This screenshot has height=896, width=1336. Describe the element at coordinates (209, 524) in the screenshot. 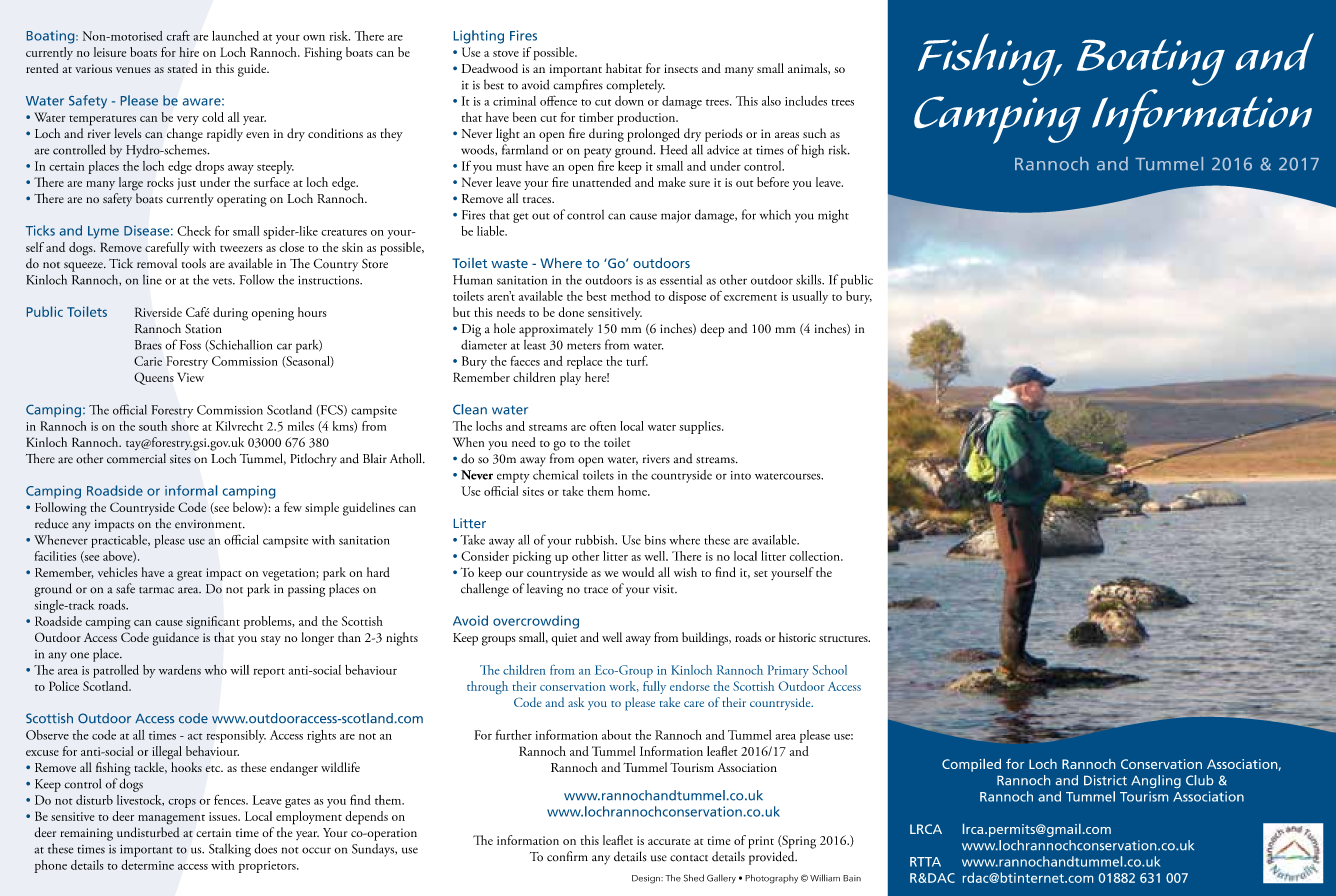

I see `environment` at that location.
